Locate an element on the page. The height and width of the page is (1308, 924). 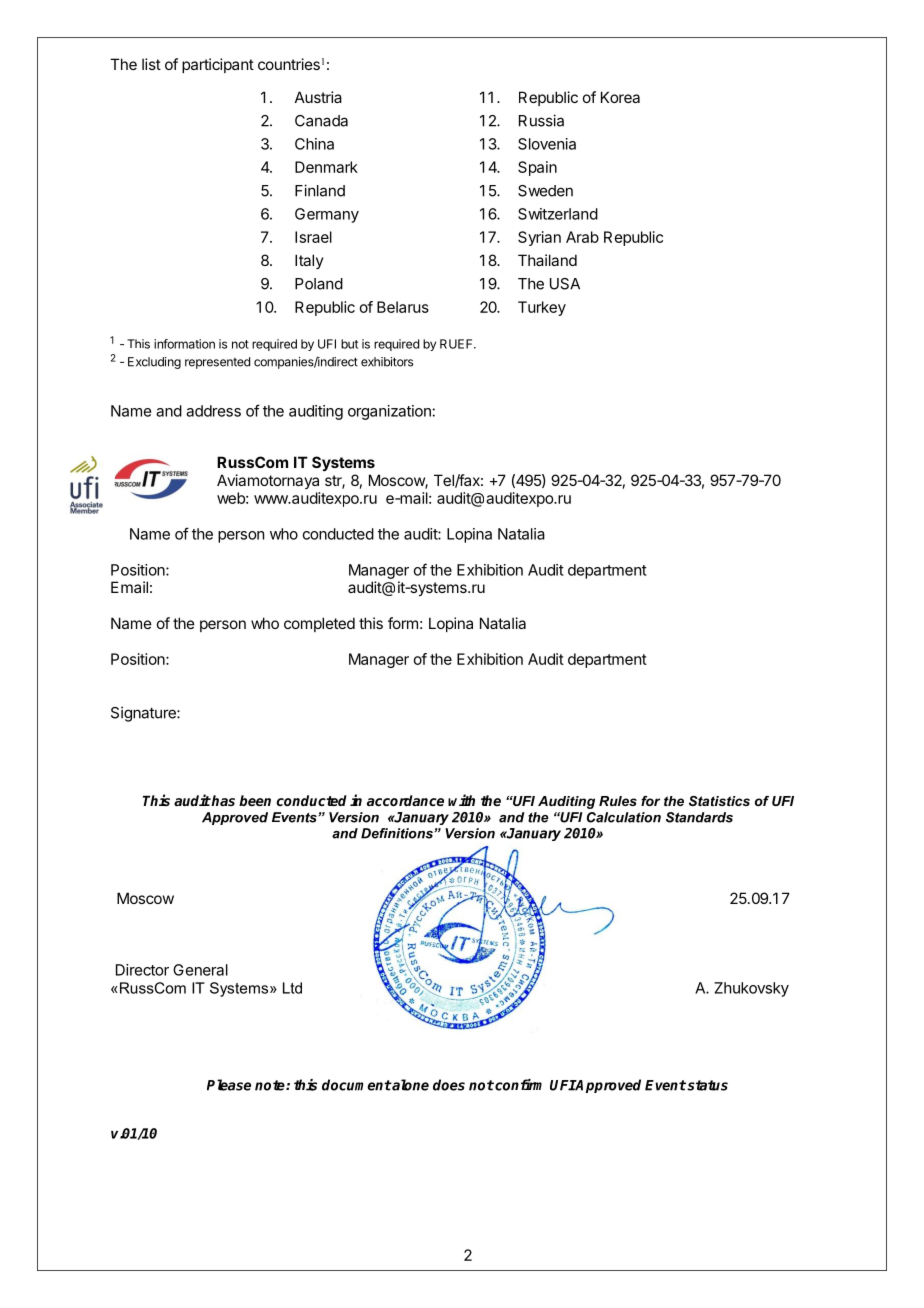
Please is located at coordinates (229, 1085).
